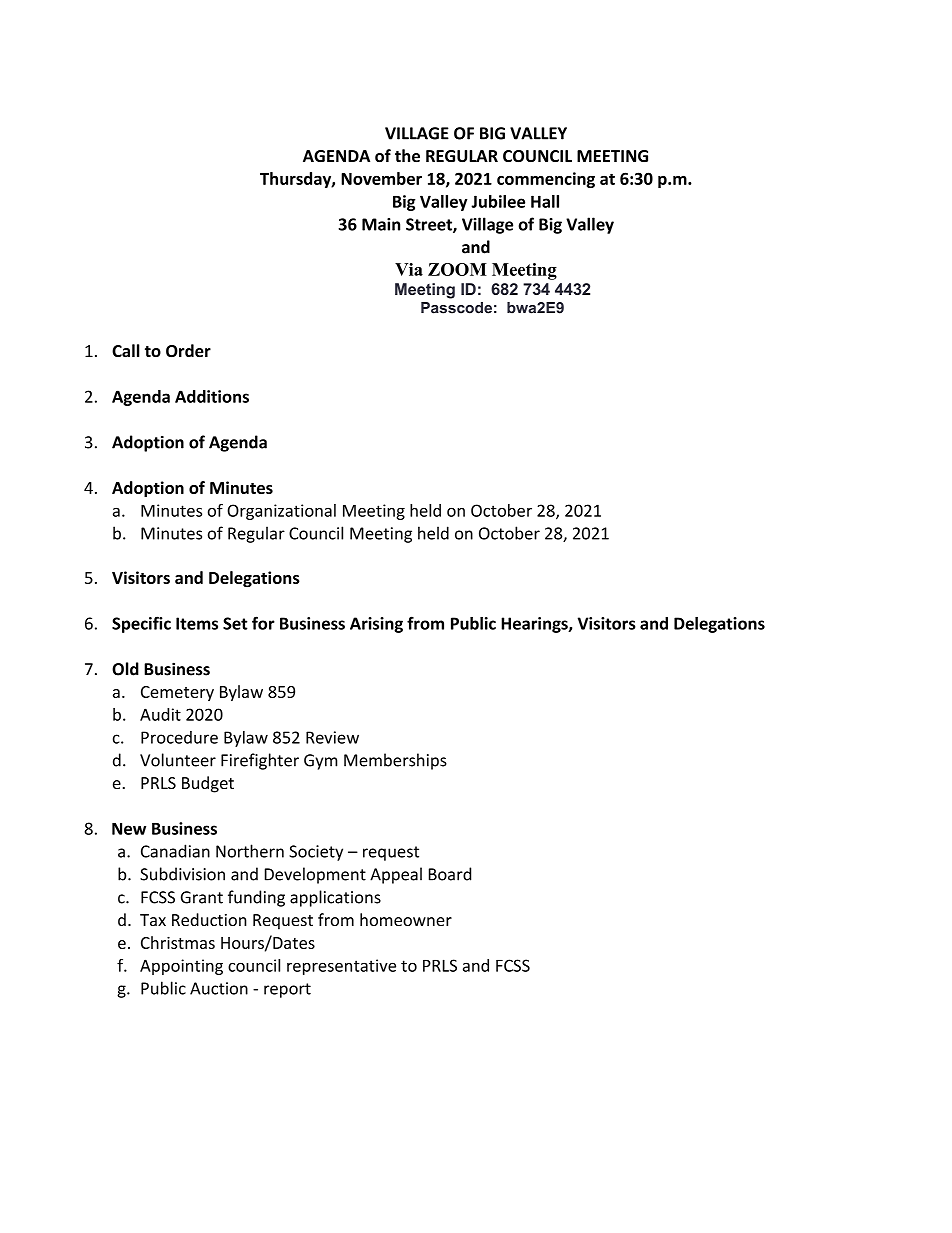 This screenshot has height=1233, width=952. I want to click on representative, so click(341, 967).
